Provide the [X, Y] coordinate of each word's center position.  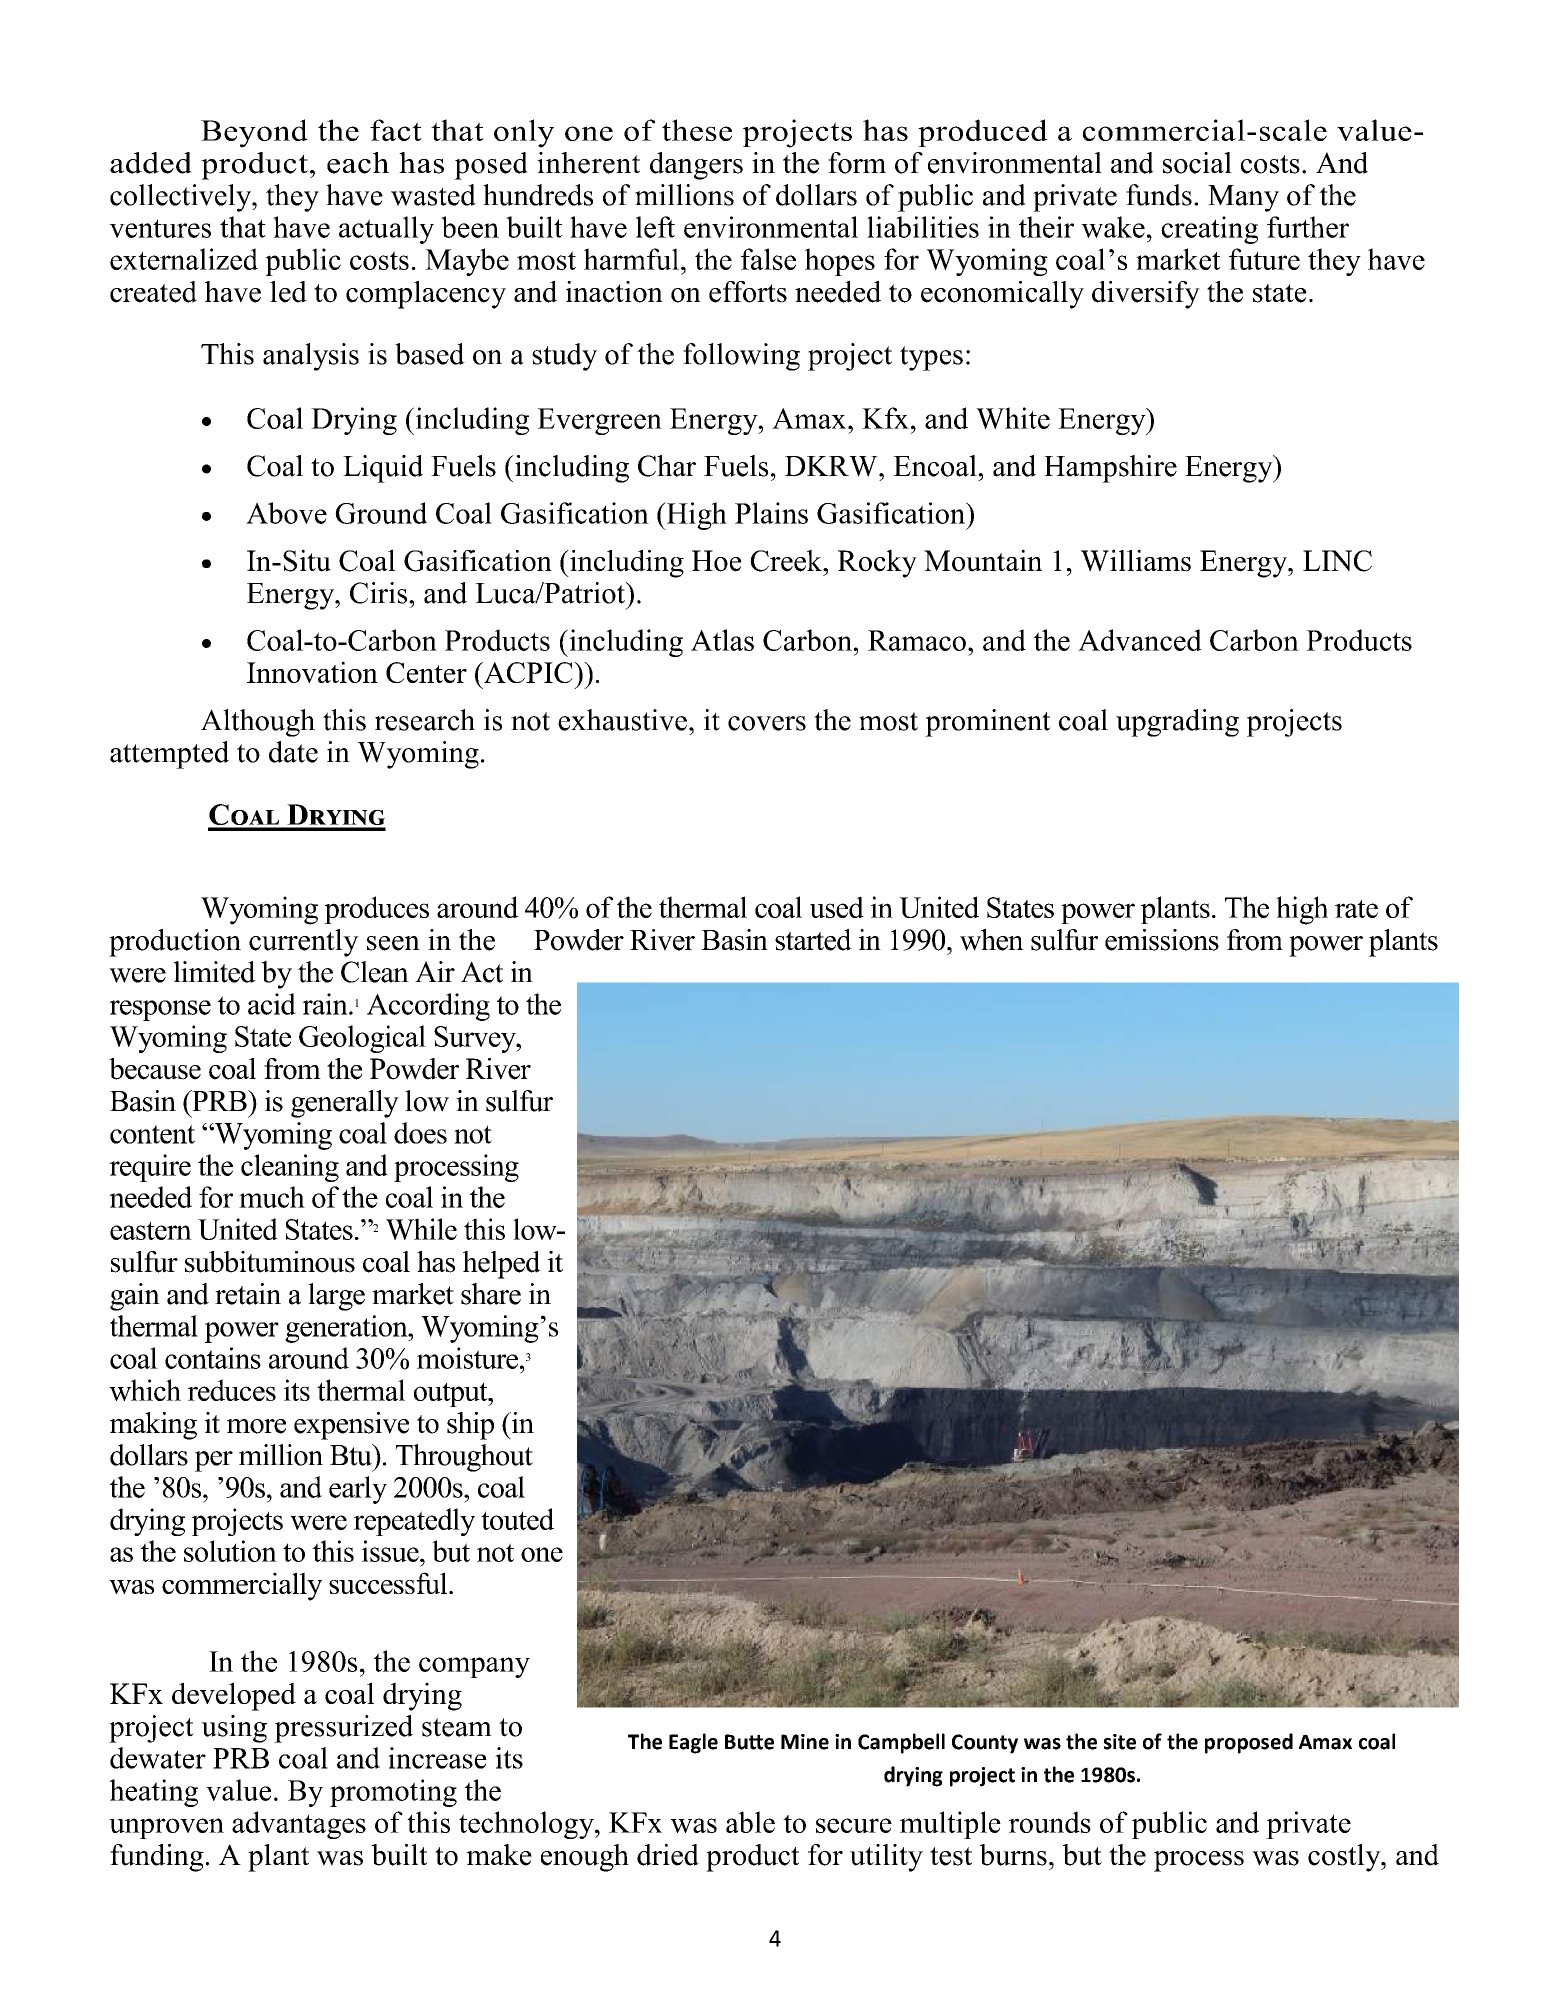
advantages [299, 1825]
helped [502, 1265]
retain [248, 1294]
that [243, 227]
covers [767, 723]
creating [1209, 230]
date [293, 752]
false [768, 259]
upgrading [1177, 723]
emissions [1162, 940]
